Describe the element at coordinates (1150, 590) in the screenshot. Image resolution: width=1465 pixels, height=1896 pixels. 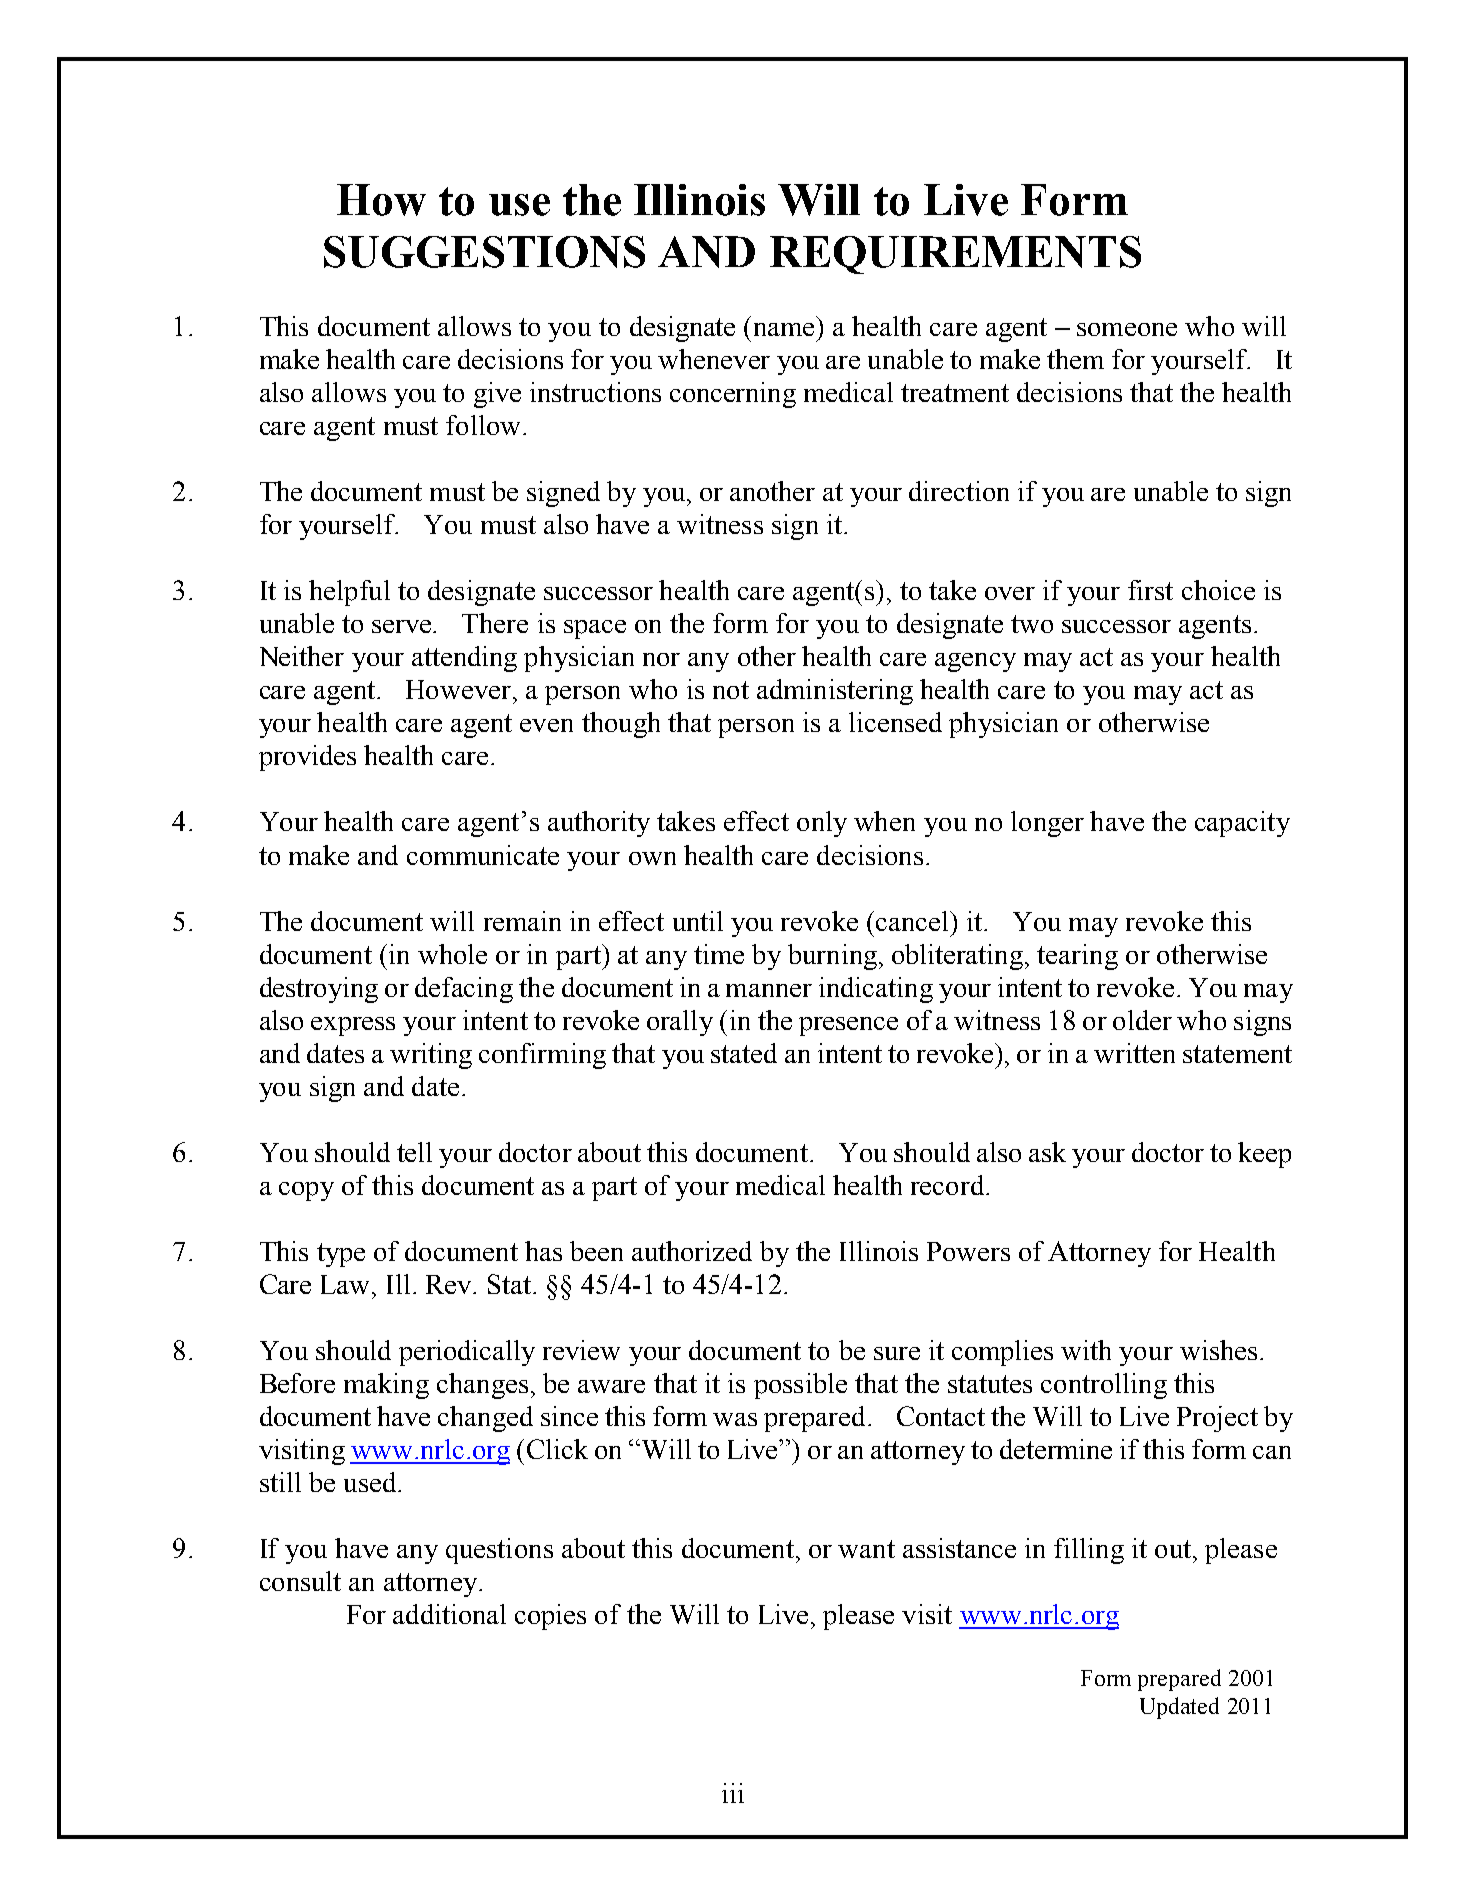
I see `first` at that location.
